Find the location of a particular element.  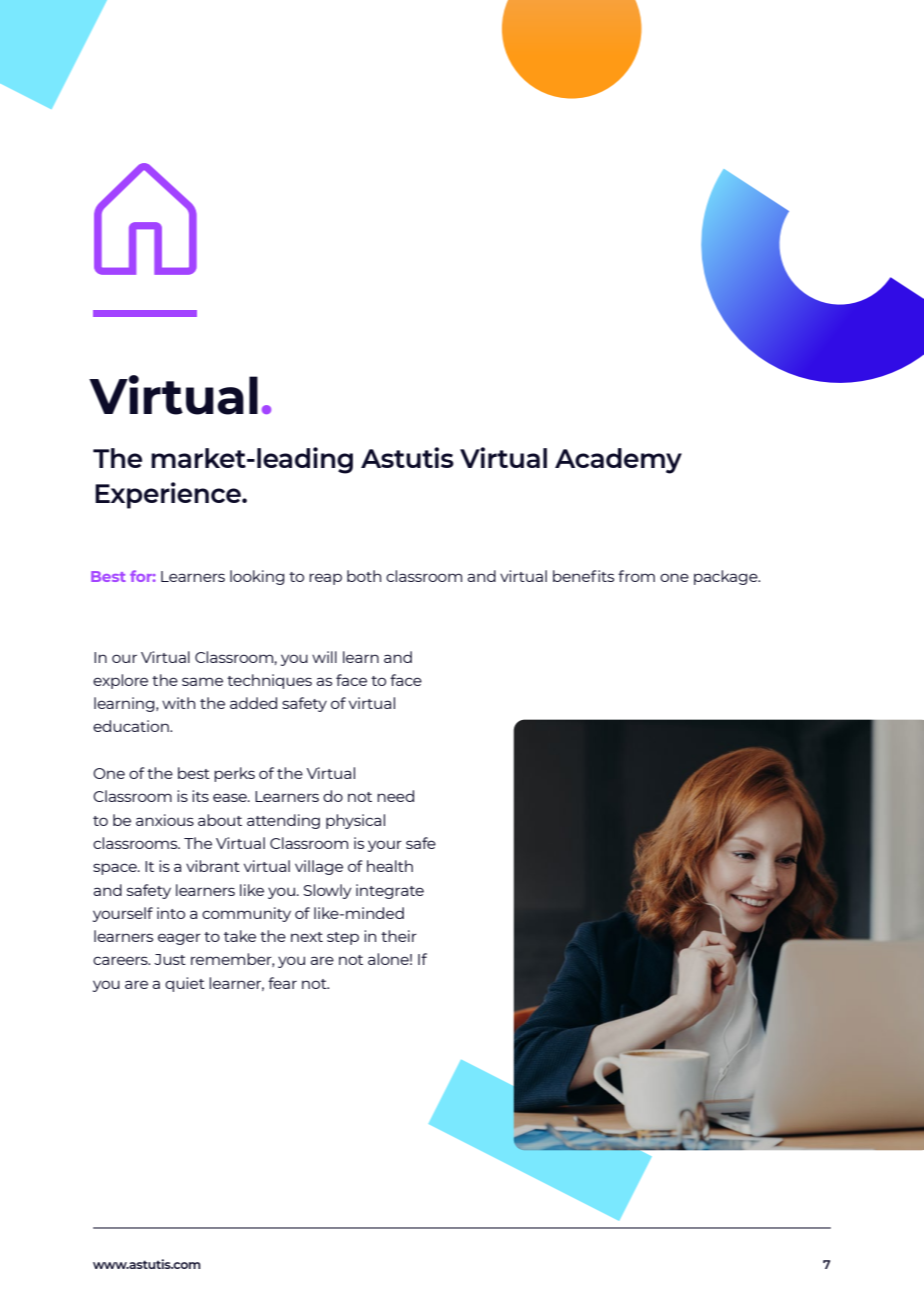

their is located at coordinates (399, 936).
